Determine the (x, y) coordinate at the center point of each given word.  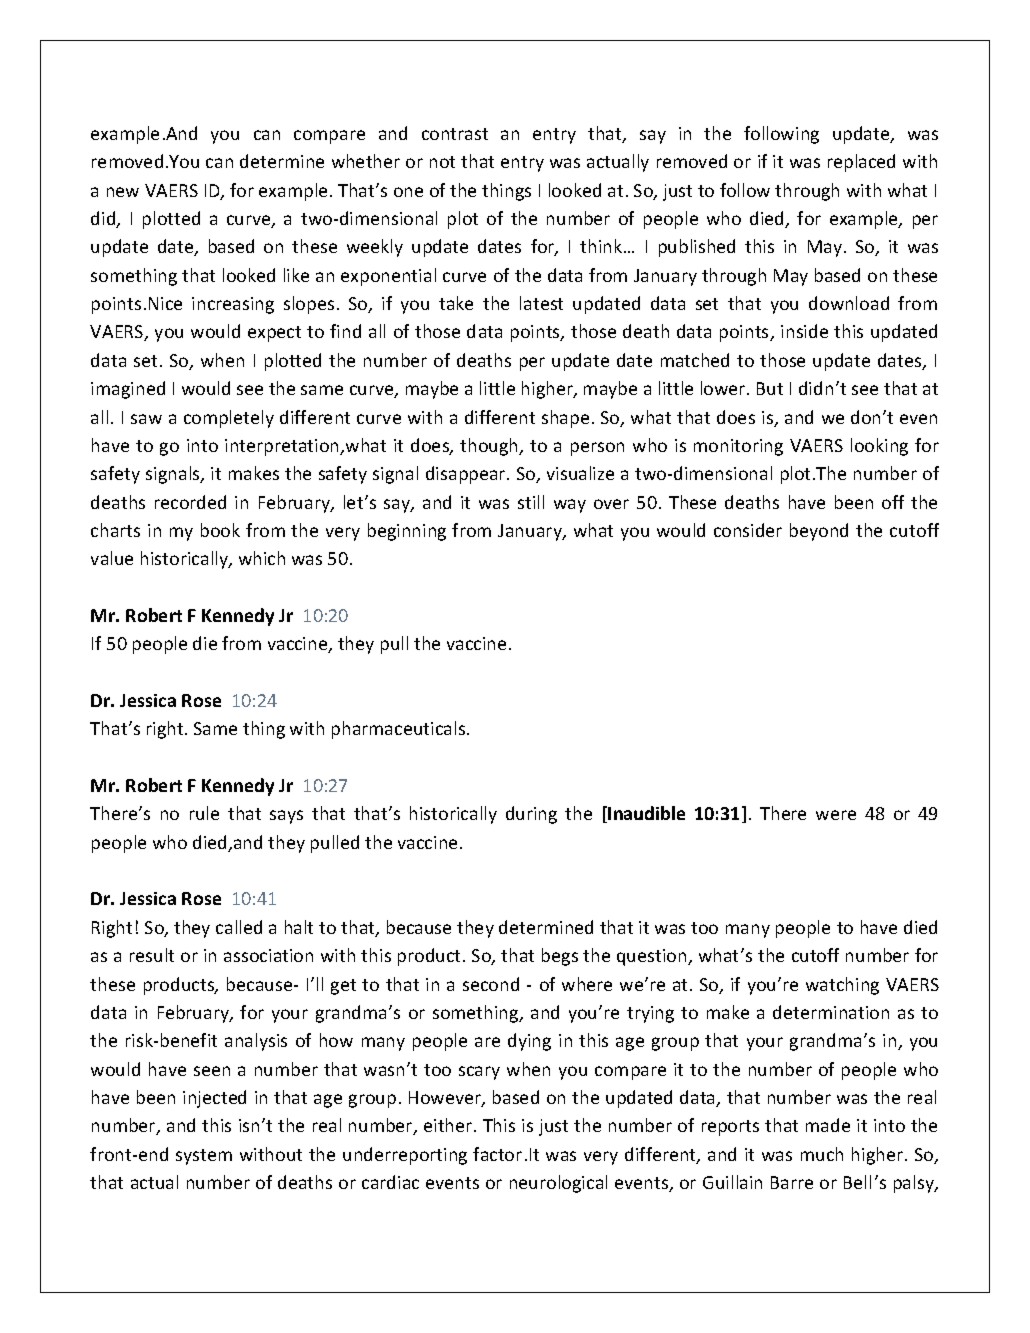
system (204, 1157)
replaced (861, 163)
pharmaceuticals (400, 730)
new (123, 192)
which (262, 558)
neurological (558, 1184)
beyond (819, 532)
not (442, 162)
